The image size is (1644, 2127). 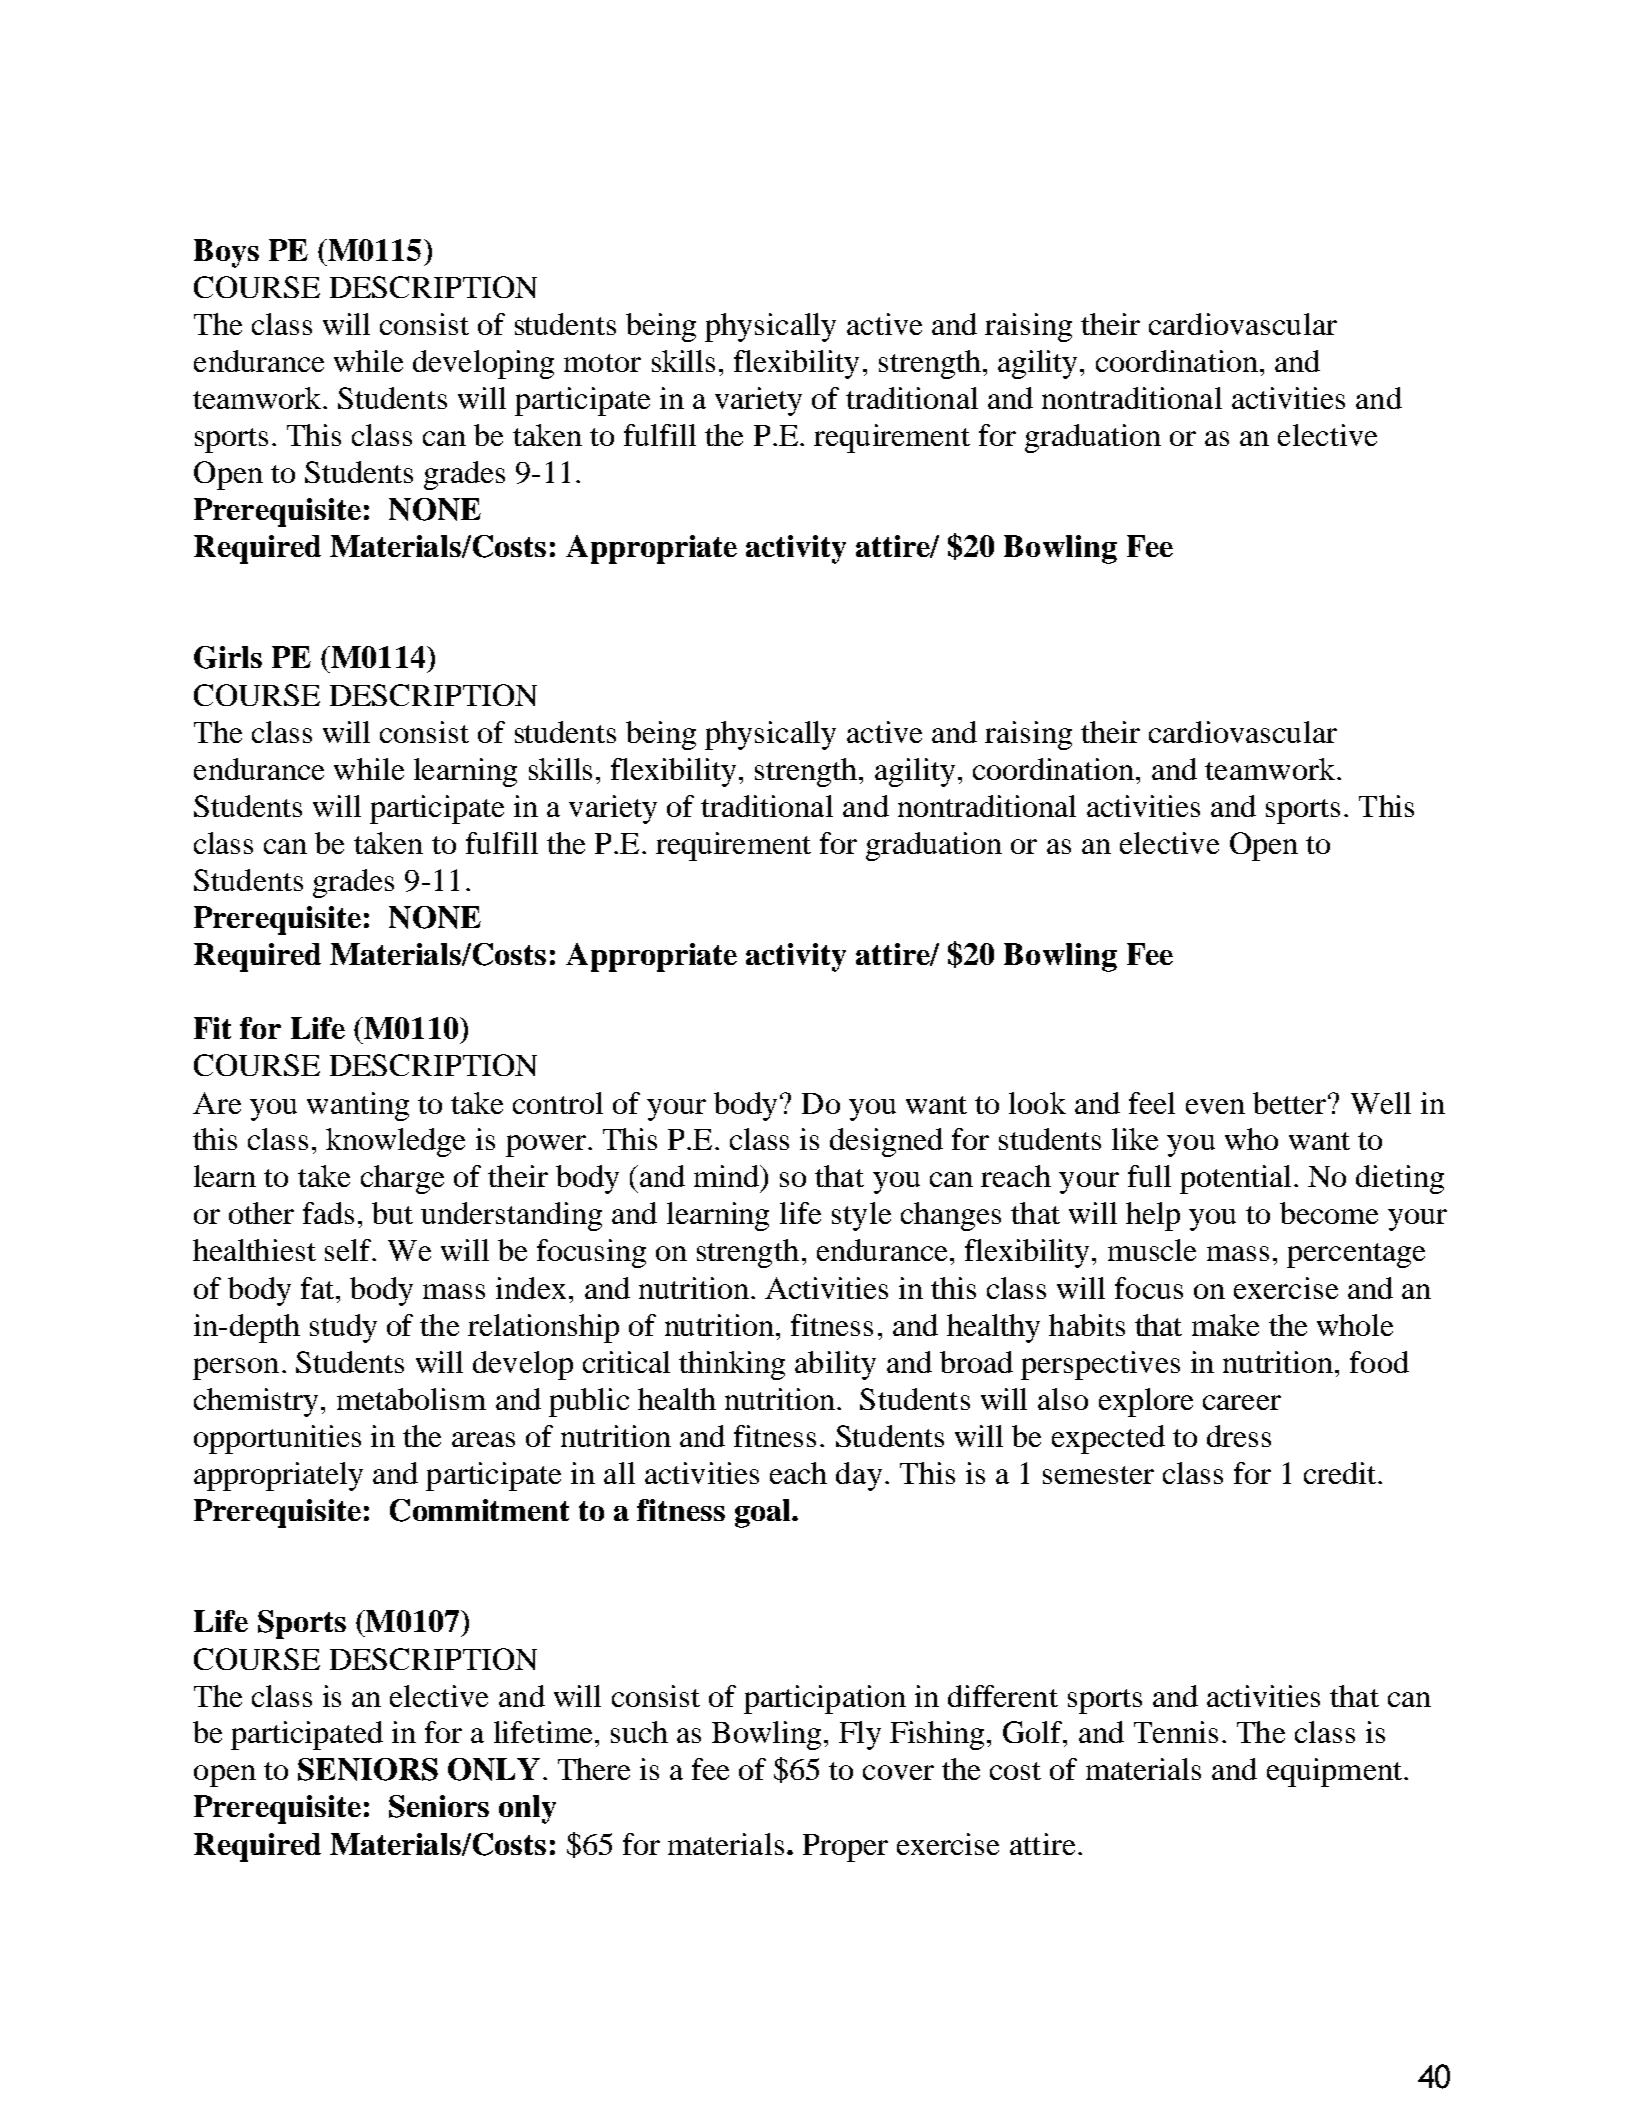 What do you see at coordinates (594, 1769) in the page?
I see `There` at bounding box center [594, 1769].
